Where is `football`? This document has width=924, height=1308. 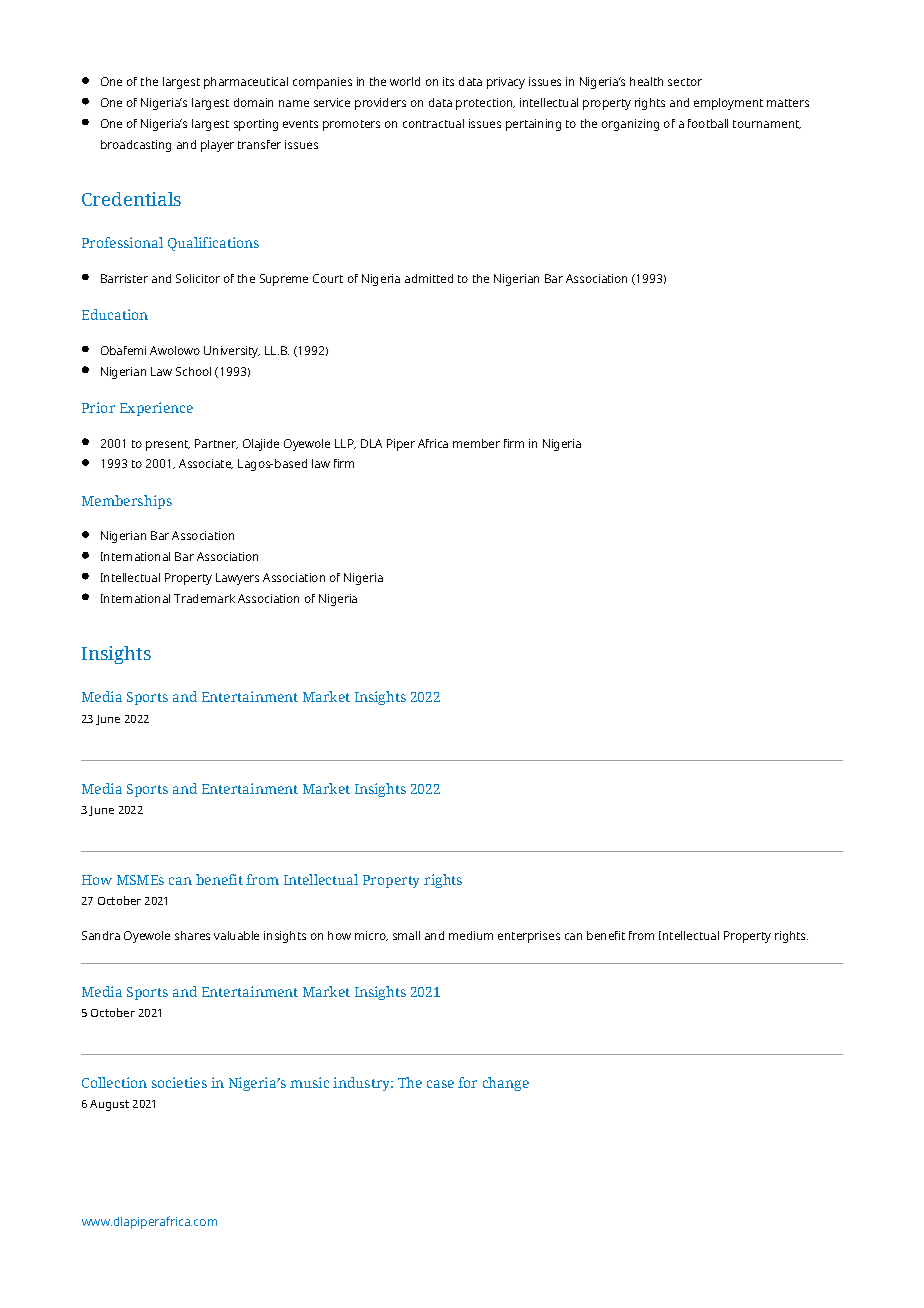
football is located at coordinates (708, 123).
